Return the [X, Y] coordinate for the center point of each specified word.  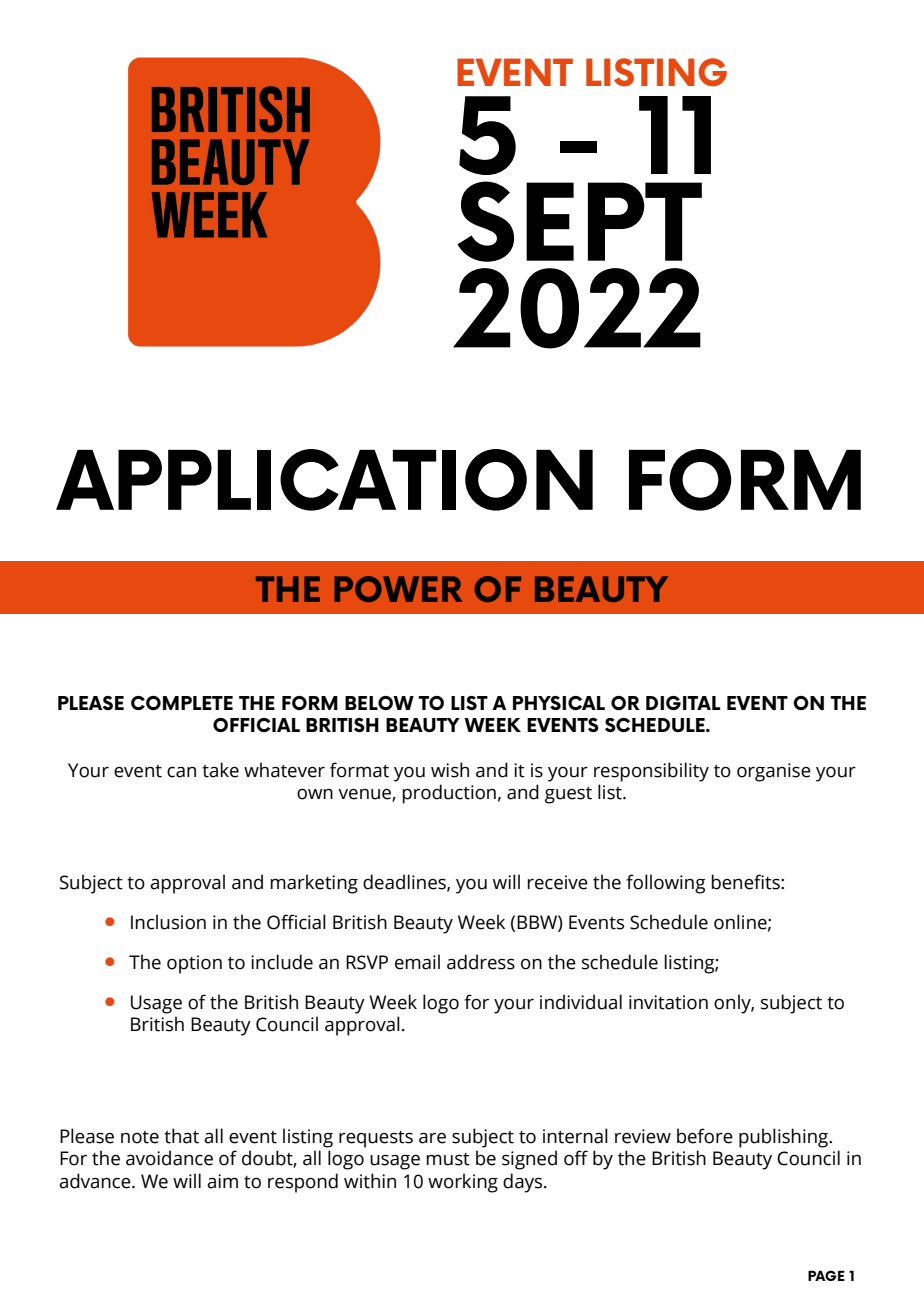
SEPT [579, 221]
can [181, 772]
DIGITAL [683, 703]
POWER [398, 589]
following [666, 884]
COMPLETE [182, 703]
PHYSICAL [559, 703]
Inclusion [168, 922]
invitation [668, 1002]
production [449, 794]
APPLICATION [324, 480]
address [481, 962]
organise [774, 772]
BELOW [379, 703]
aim [222, 1181]
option [194, 964]
